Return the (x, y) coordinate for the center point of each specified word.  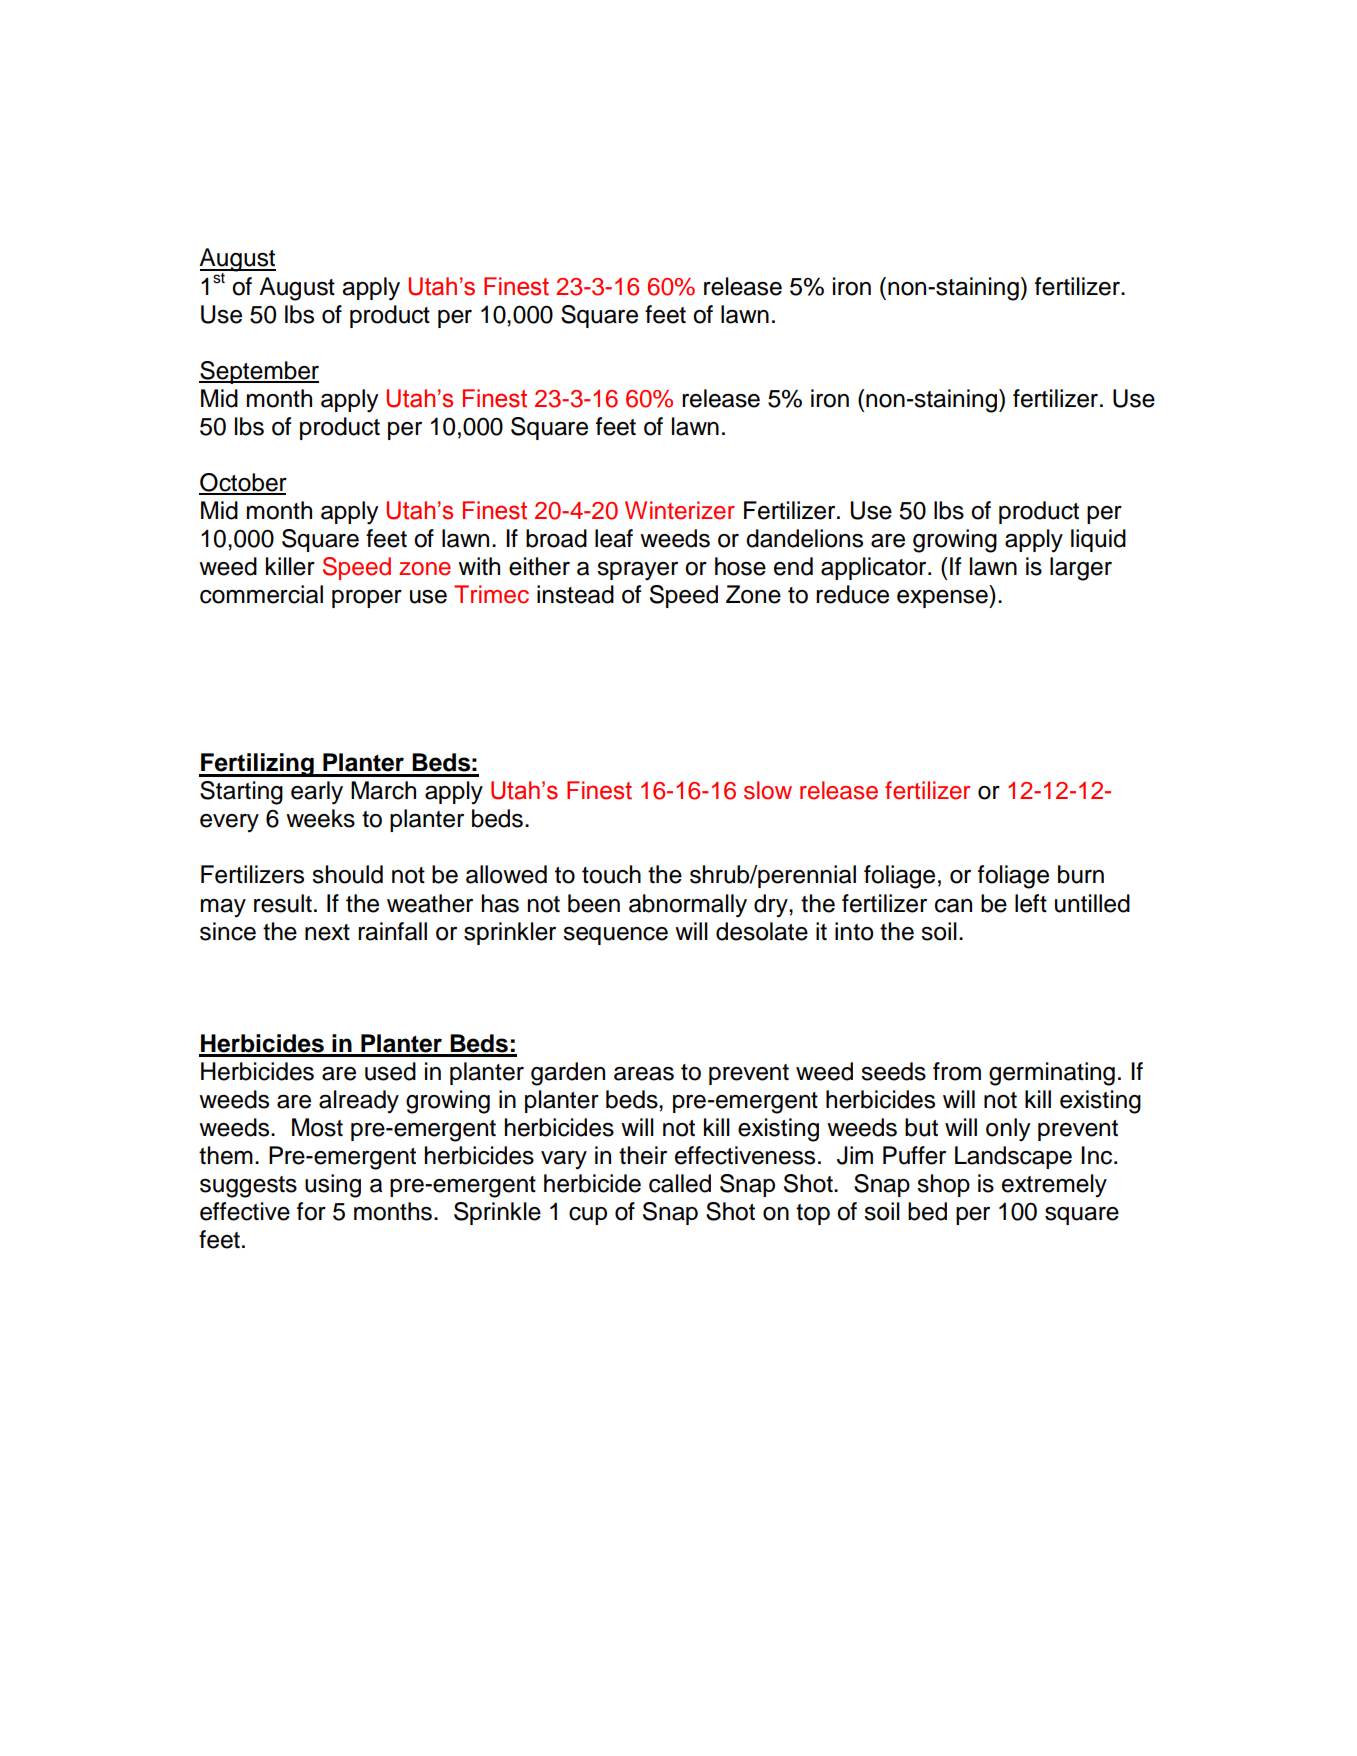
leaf (614, 538)
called (680, 1183)
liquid (1098, 540)
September (259, 372)
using (333, 1186)
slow (768, 790)
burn (1081, 874)
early (317, 793)
